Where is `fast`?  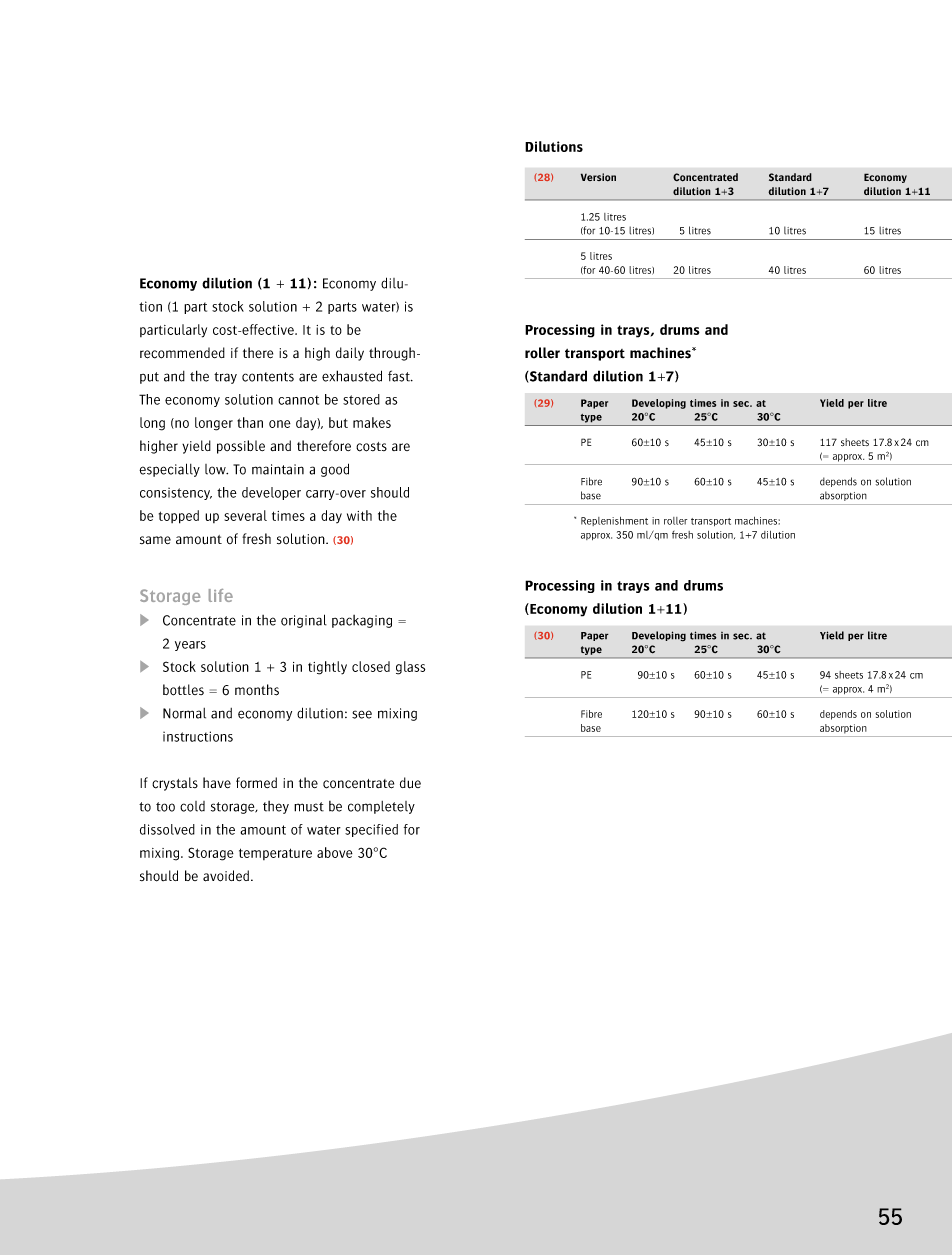 fast is located at coordinates (400, 376).
